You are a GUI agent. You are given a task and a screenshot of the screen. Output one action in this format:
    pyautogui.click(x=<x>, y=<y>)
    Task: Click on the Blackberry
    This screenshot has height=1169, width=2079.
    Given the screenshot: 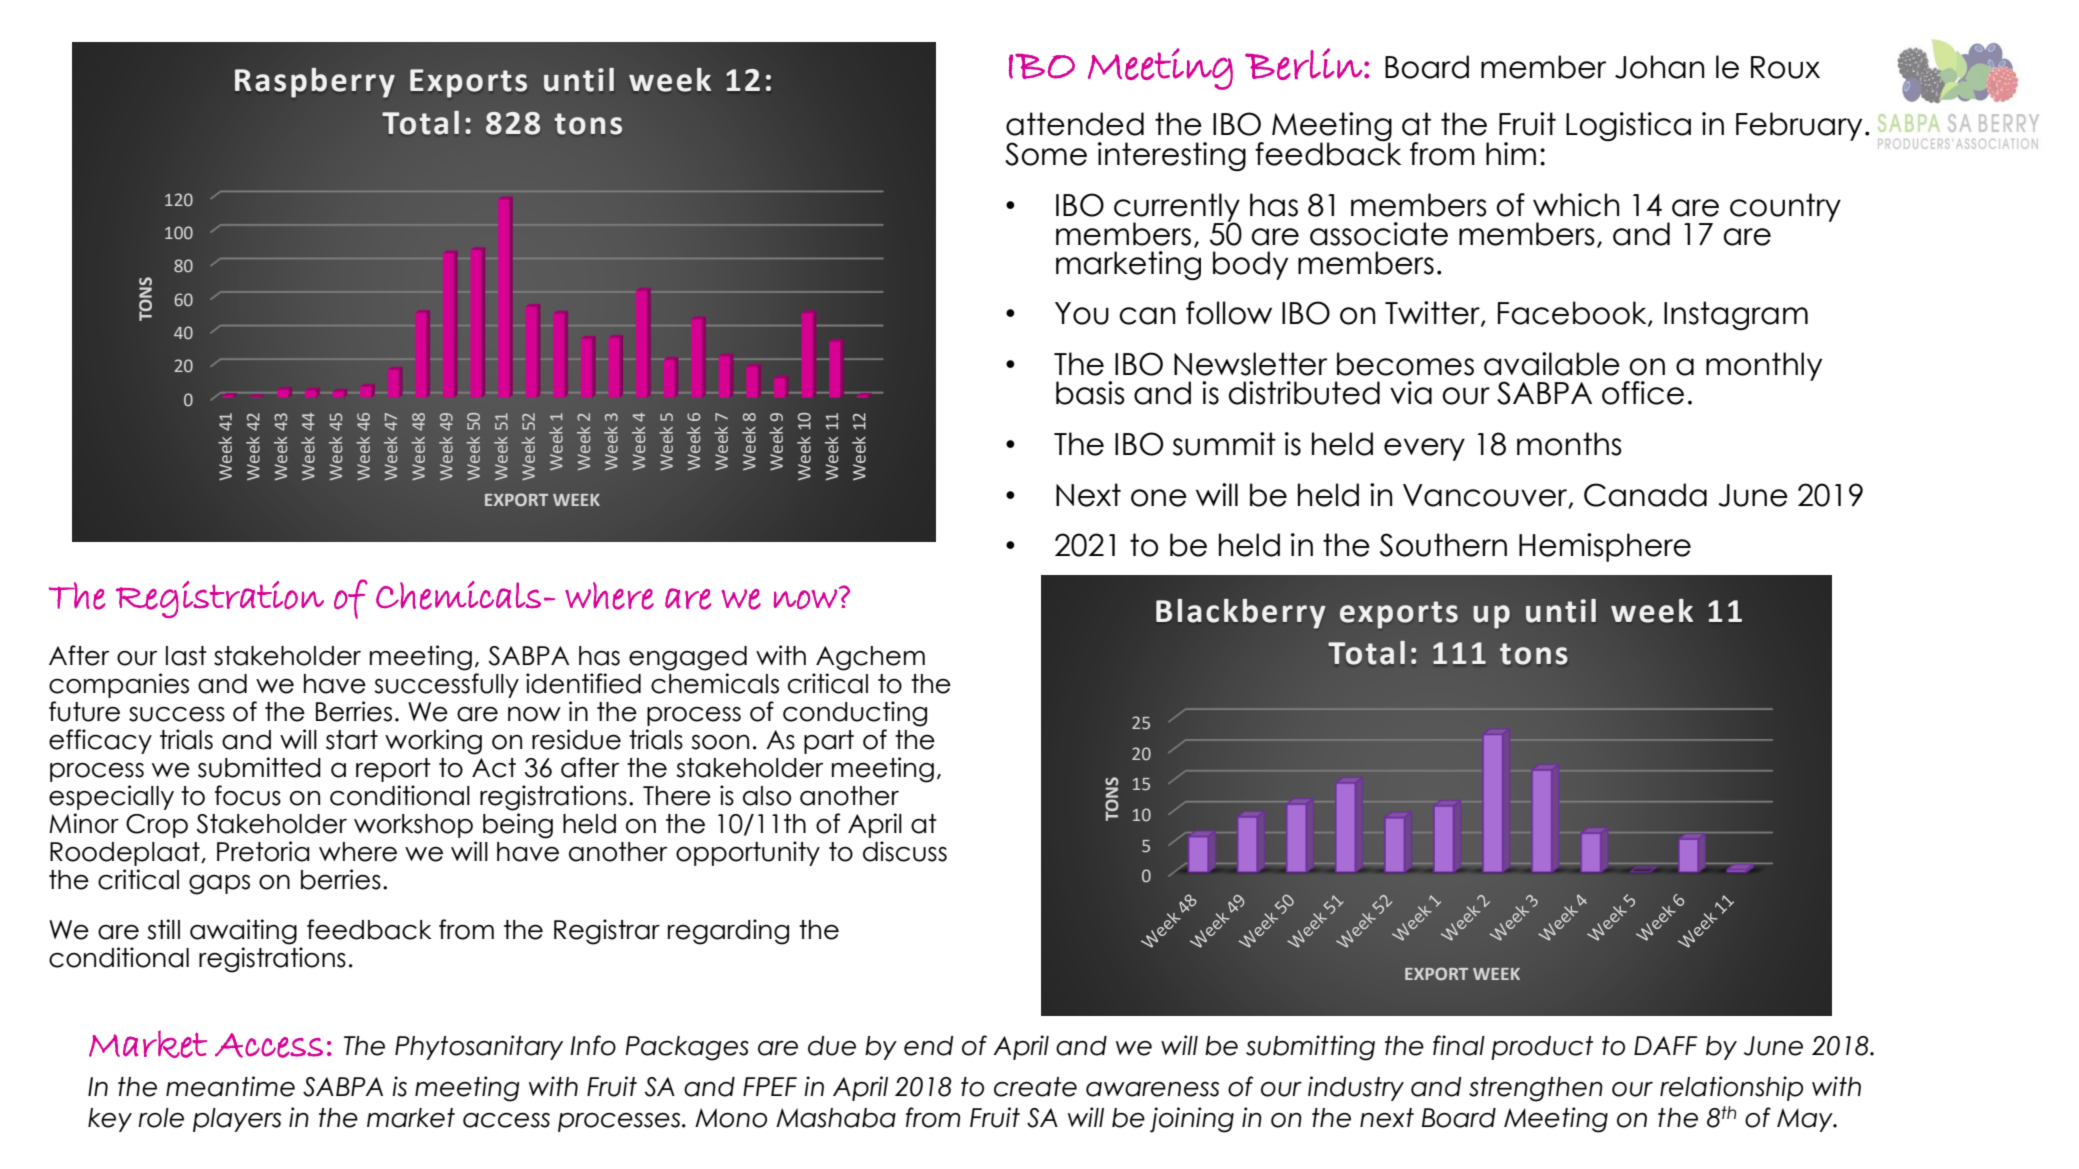 What is the action you would take?
    pyautogui.click(x=1241, y=614)
